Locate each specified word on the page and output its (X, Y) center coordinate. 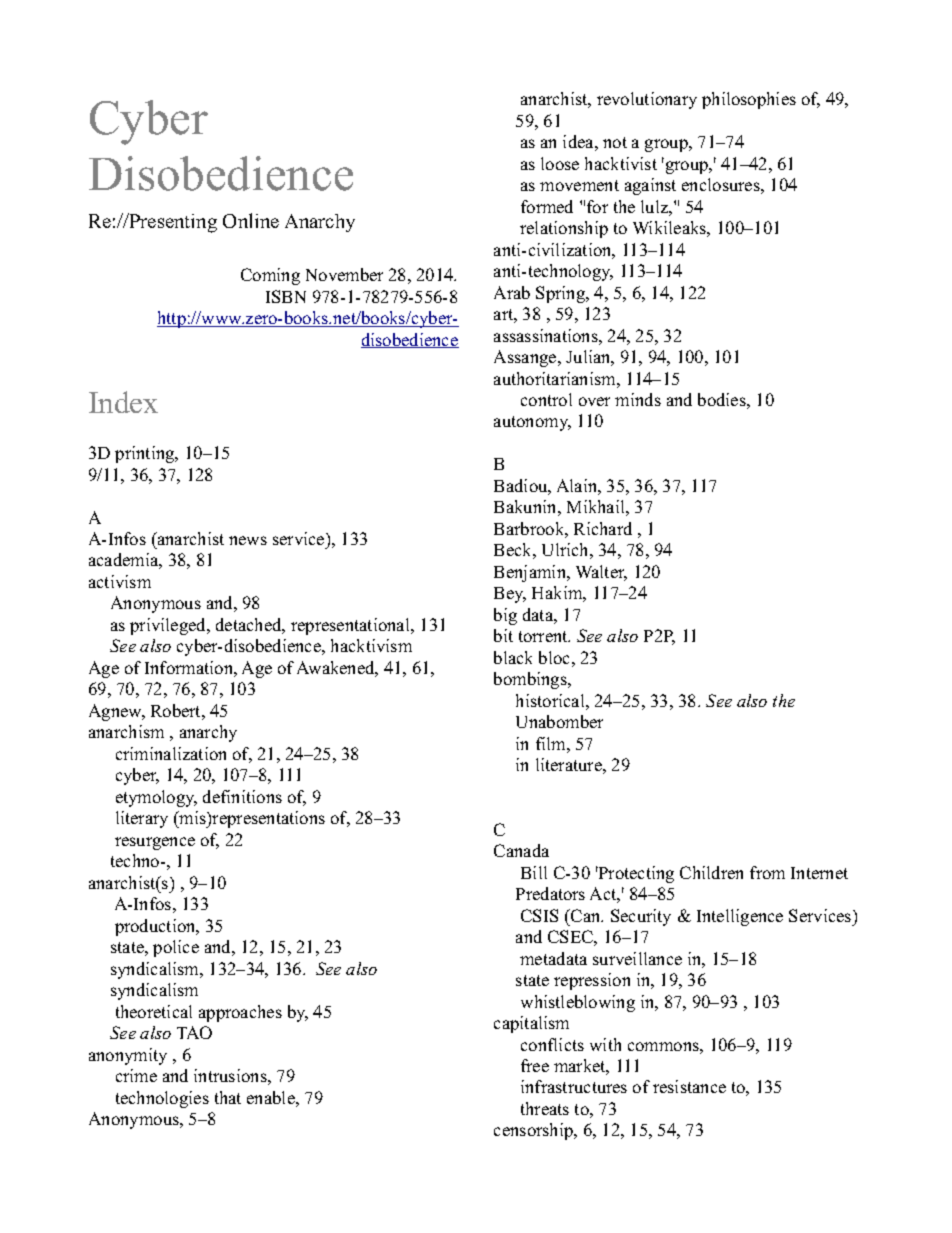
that (228, 1097)
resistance (689, 1086)
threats (545, 1108)
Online (251, 220)
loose (560, 163)
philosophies (749, 100)
